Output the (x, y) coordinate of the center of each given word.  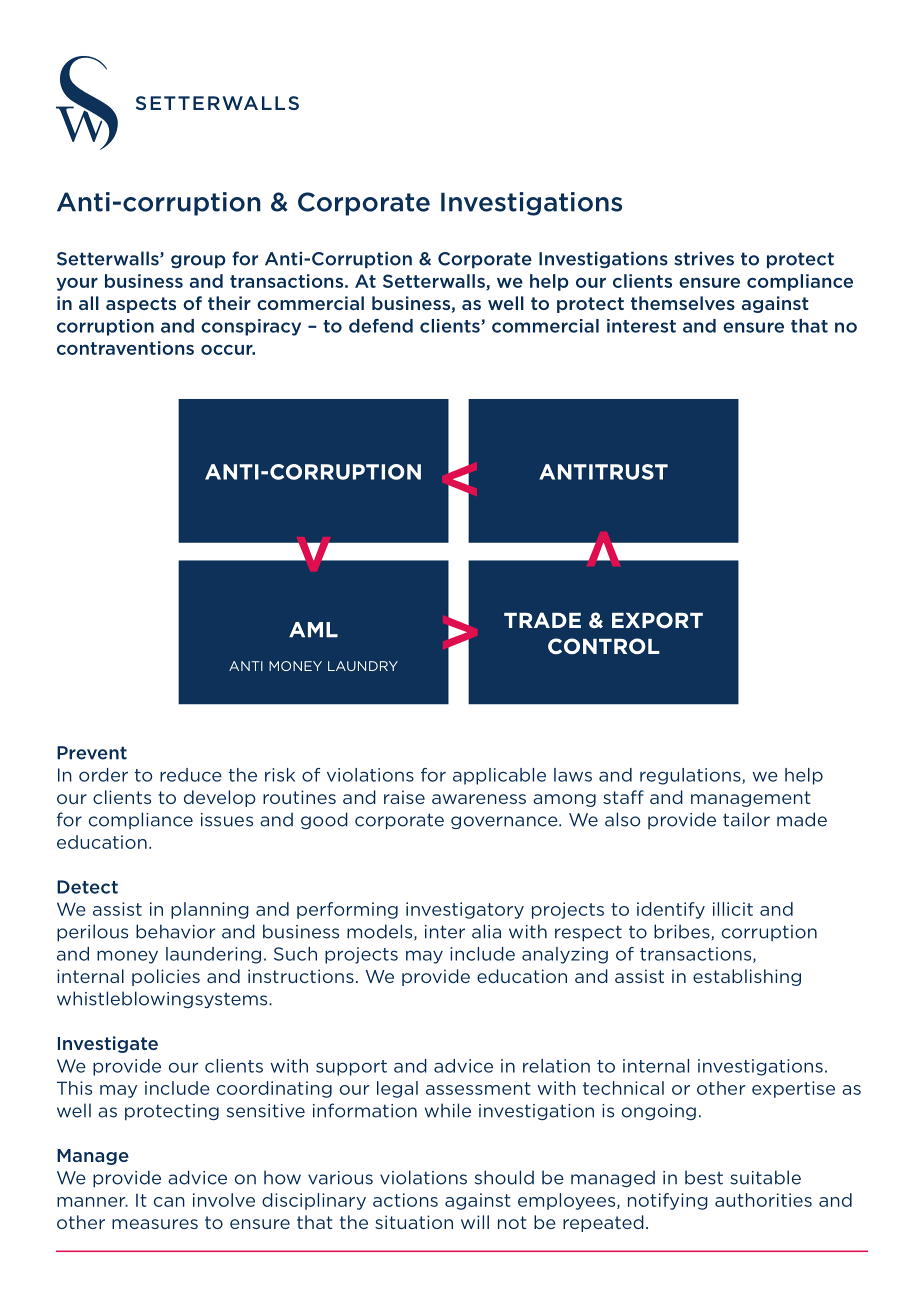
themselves (683, 303)
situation (414, 1222)
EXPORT (657, 620)
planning (210, 910)
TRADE (542, 620)
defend (381, 326)
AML (313, 630)
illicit (733, 909)
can (169, 1202)
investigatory (465, 910)
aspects (141, 305)
